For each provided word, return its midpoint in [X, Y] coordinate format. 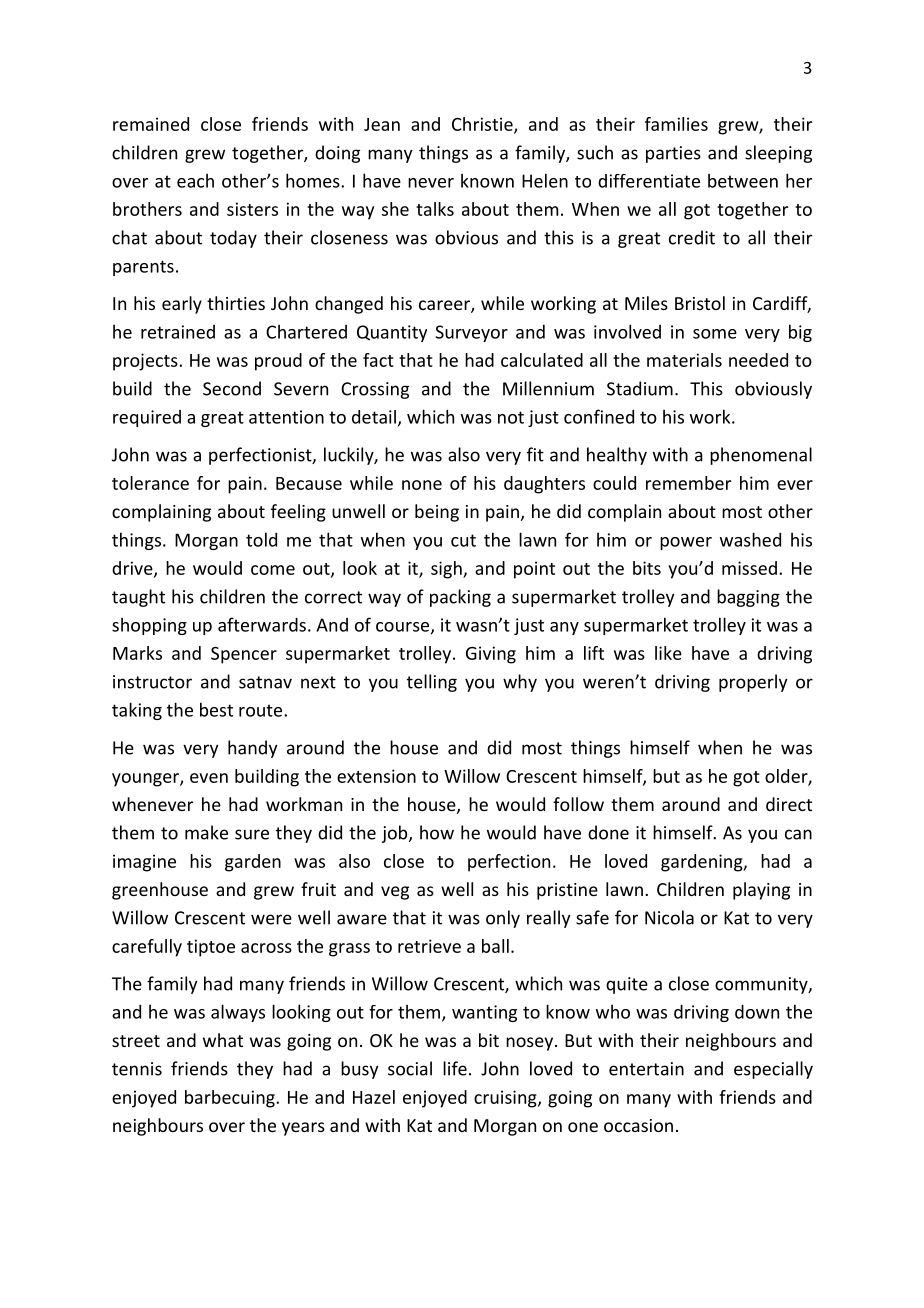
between [743, 181]
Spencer [244, 655]
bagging [748, 598]
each [195, 181]
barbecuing [231, 1099]
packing [460, 598]
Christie [483, 125]
